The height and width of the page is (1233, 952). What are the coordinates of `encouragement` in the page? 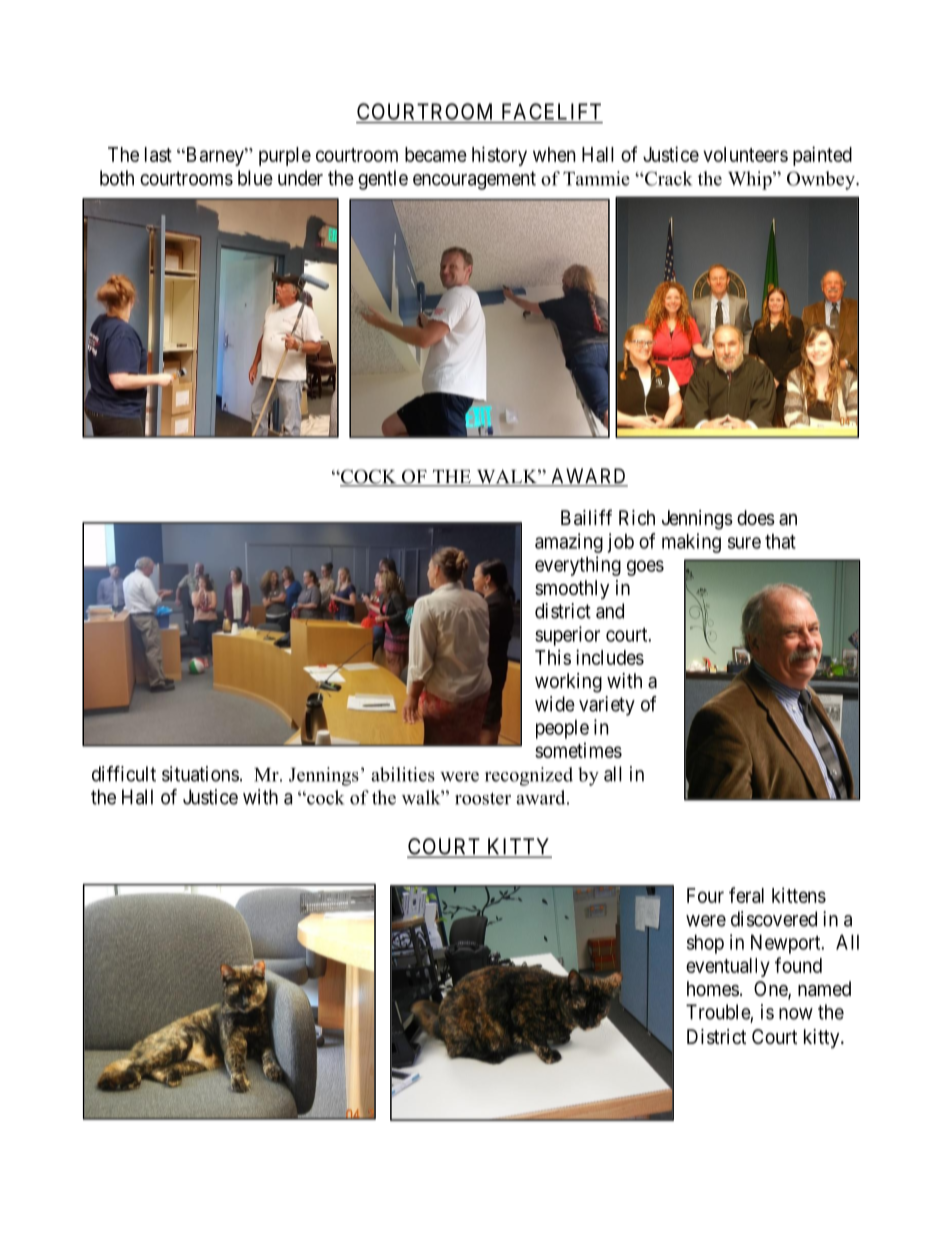 It's located at (474, 180).
